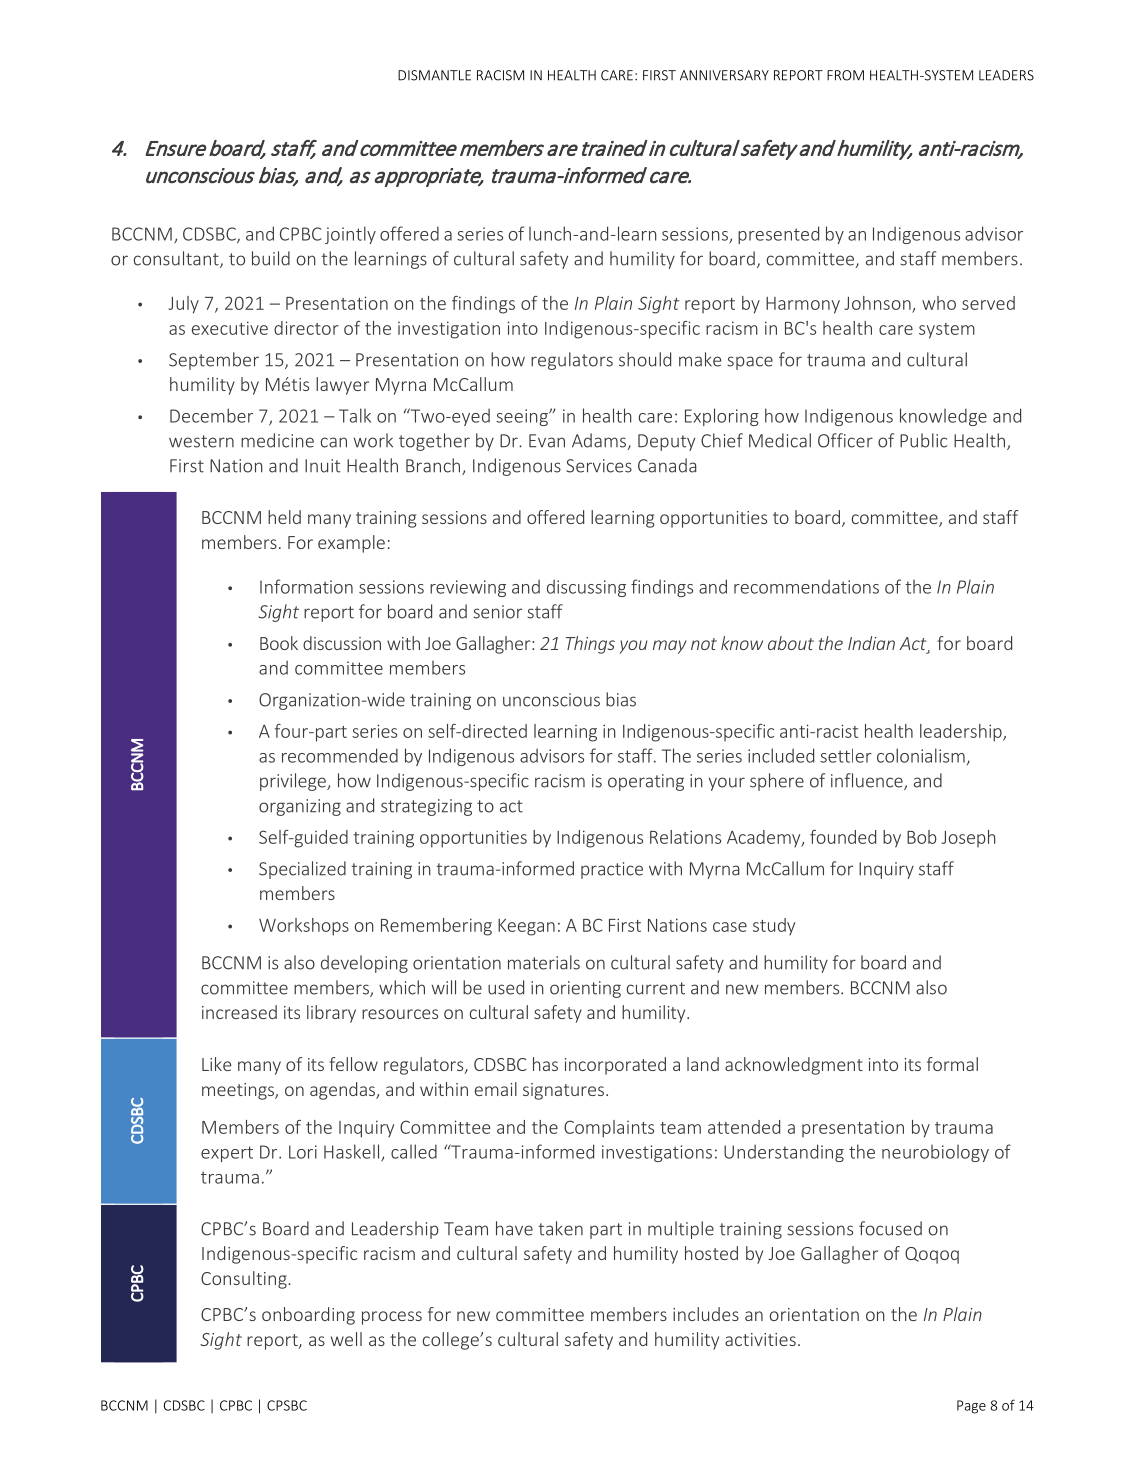  What do you see at coordinates (646, 782) in the screenshot?
I see `operating` at bounding box center [646, 782].
